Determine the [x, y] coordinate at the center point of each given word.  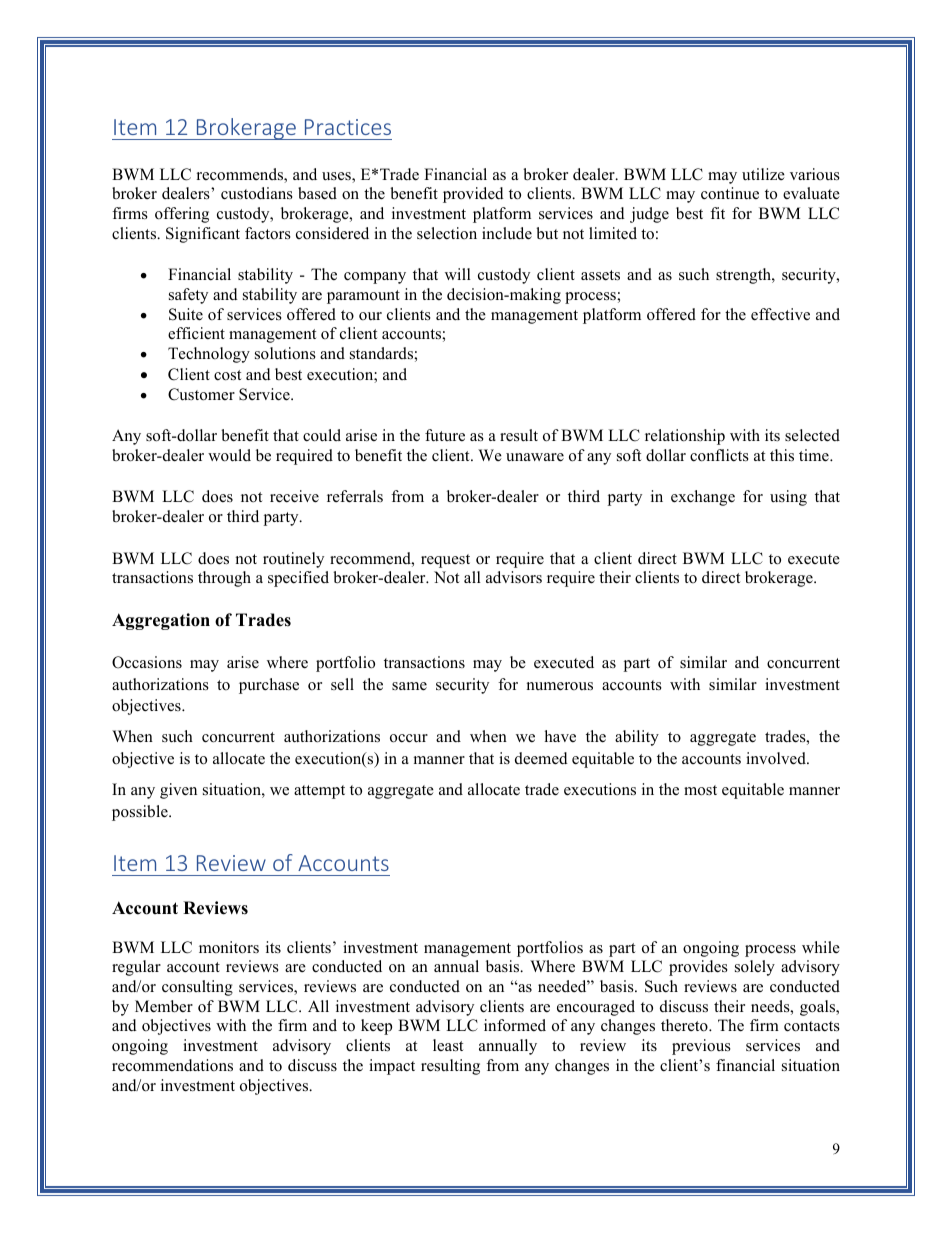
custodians [257, 193]
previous [701, 1047]
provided [473, 195]
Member [164, 1006]
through [224, 579]
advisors [514, 577]
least [448, 1045]
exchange [703, 498]
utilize [763, 174]
